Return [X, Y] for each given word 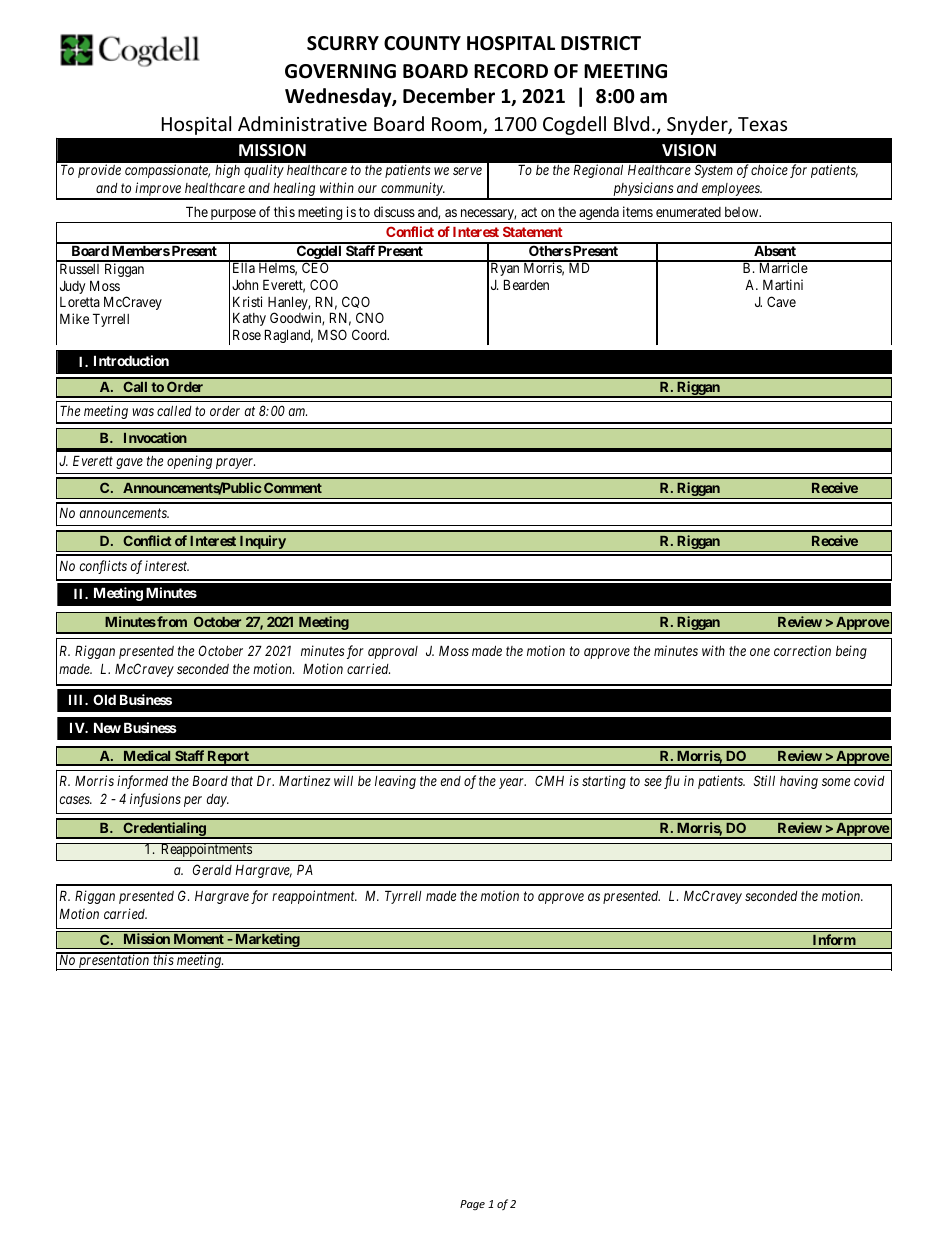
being [851, 652]
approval [393, 652]
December [449, 96]
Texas [762, 124]
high [227, 171]
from [171, 621]
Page [472, 1205]
